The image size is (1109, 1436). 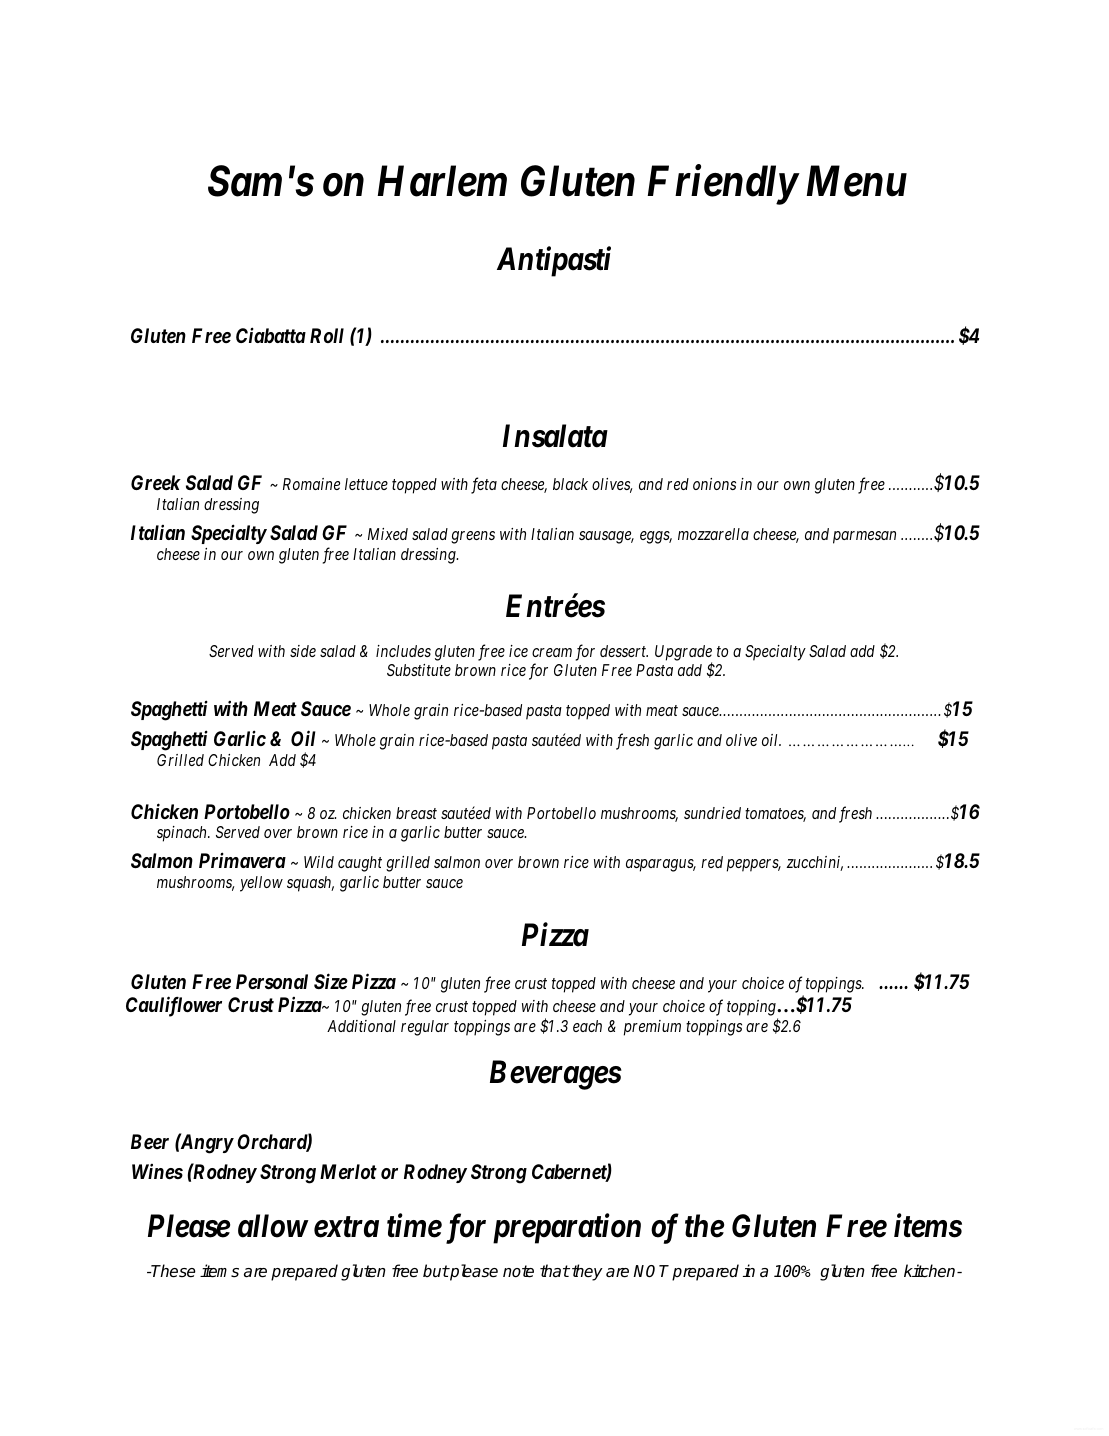 What do you see at coordinates (518, 1271) in the document?
I see `note` at bounding box center [518, 1271].
